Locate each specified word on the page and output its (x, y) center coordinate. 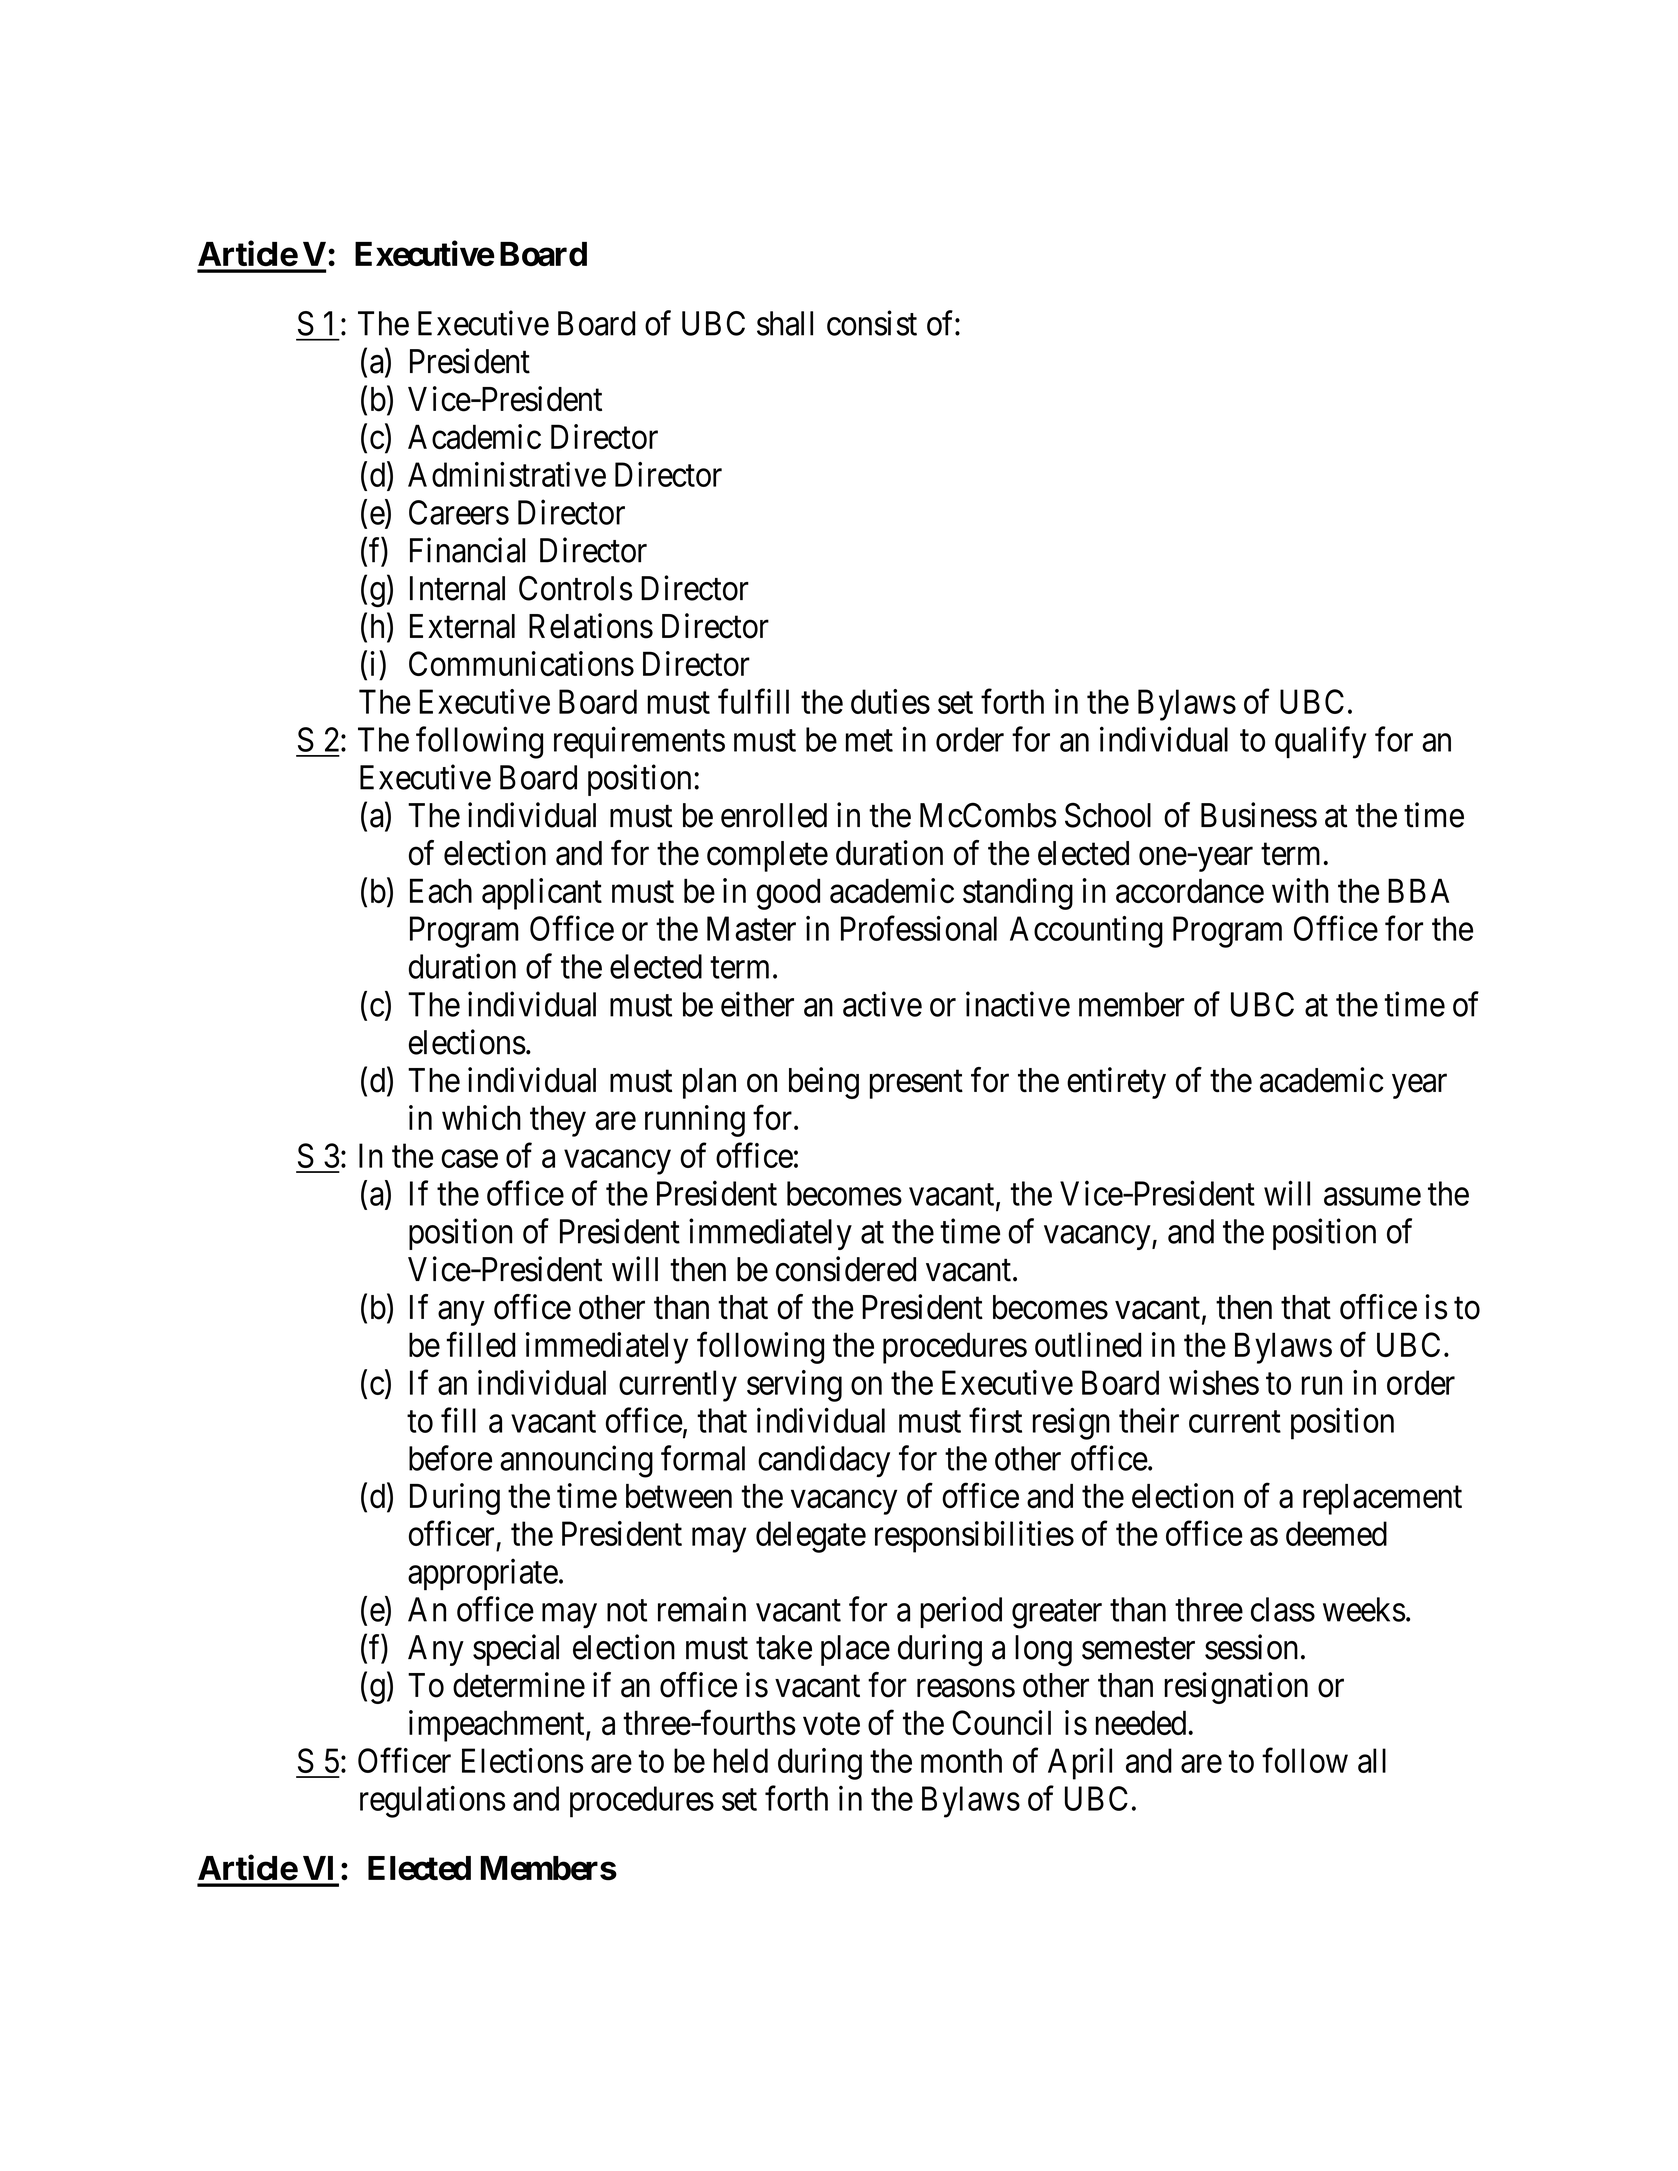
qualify (1320, 742)
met (869, 741)
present (916, 1084)
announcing (576, 1461)
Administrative (507, 474)
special (516, 1650)
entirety (1116, 1083)
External (462, 626)
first (995, 1420)
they (558, 1121)
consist (872, 323)
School (1108, 815)
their (1149, 1420)
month (961, 1760)
